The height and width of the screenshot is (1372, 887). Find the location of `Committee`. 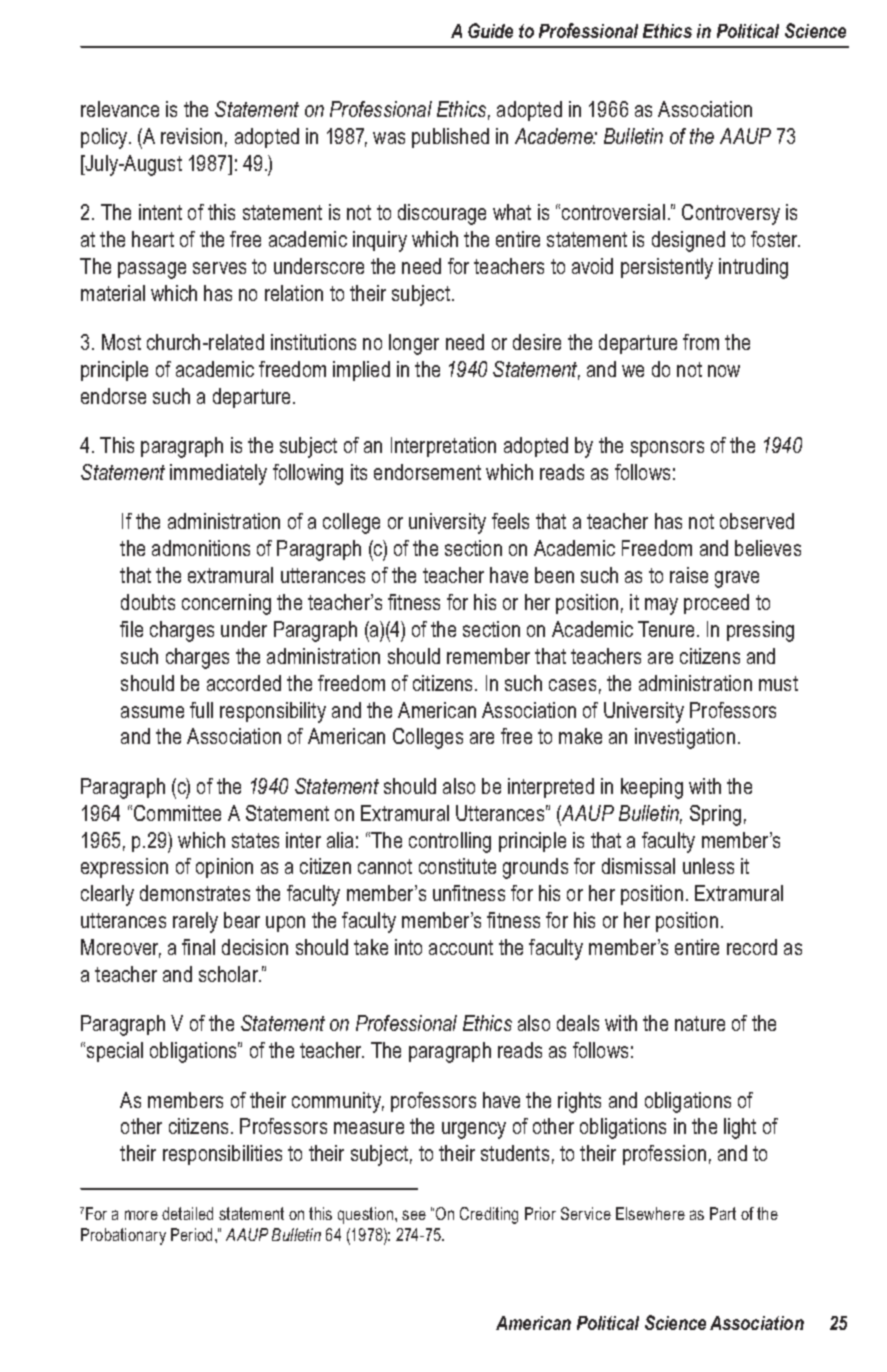

Committee is located at coordinates (177, 813).
